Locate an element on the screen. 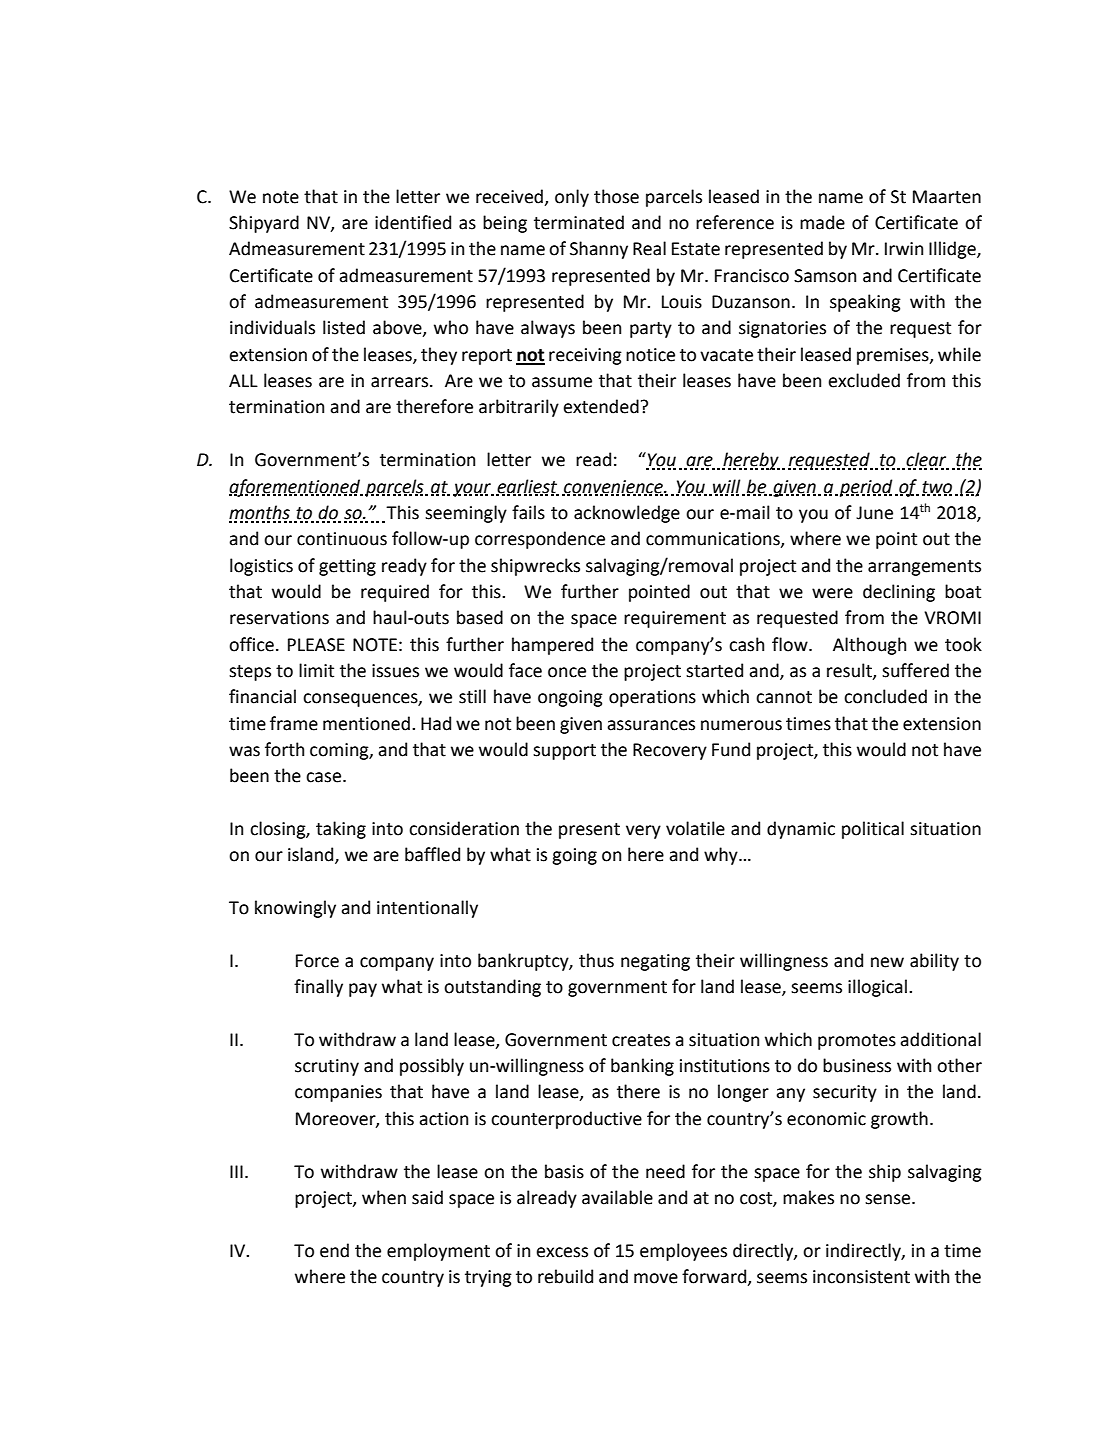  terminated is located at coordinates (579, 222).
